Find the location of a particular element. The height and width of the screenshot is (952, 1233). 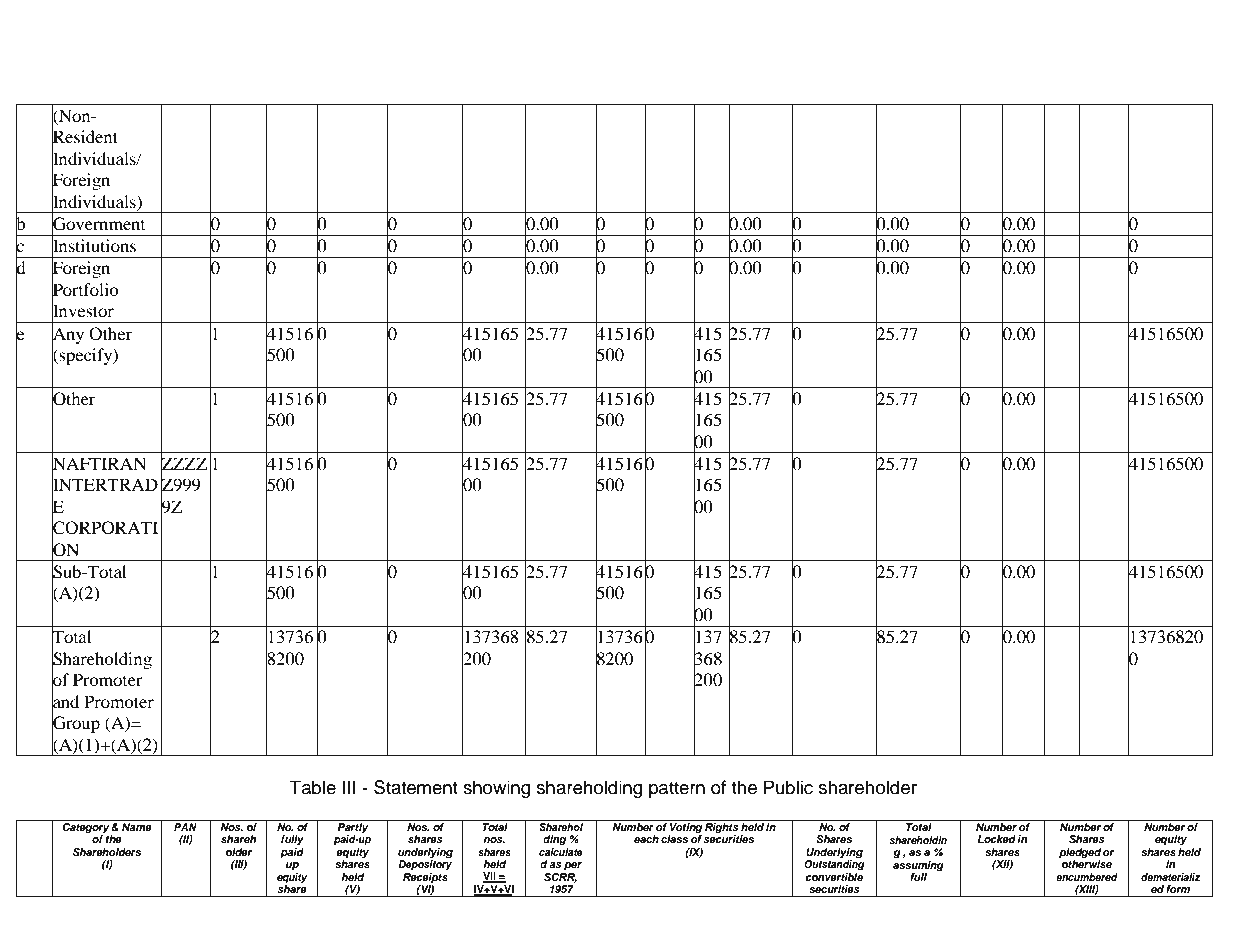

per is located at coordinates (573, 866).
